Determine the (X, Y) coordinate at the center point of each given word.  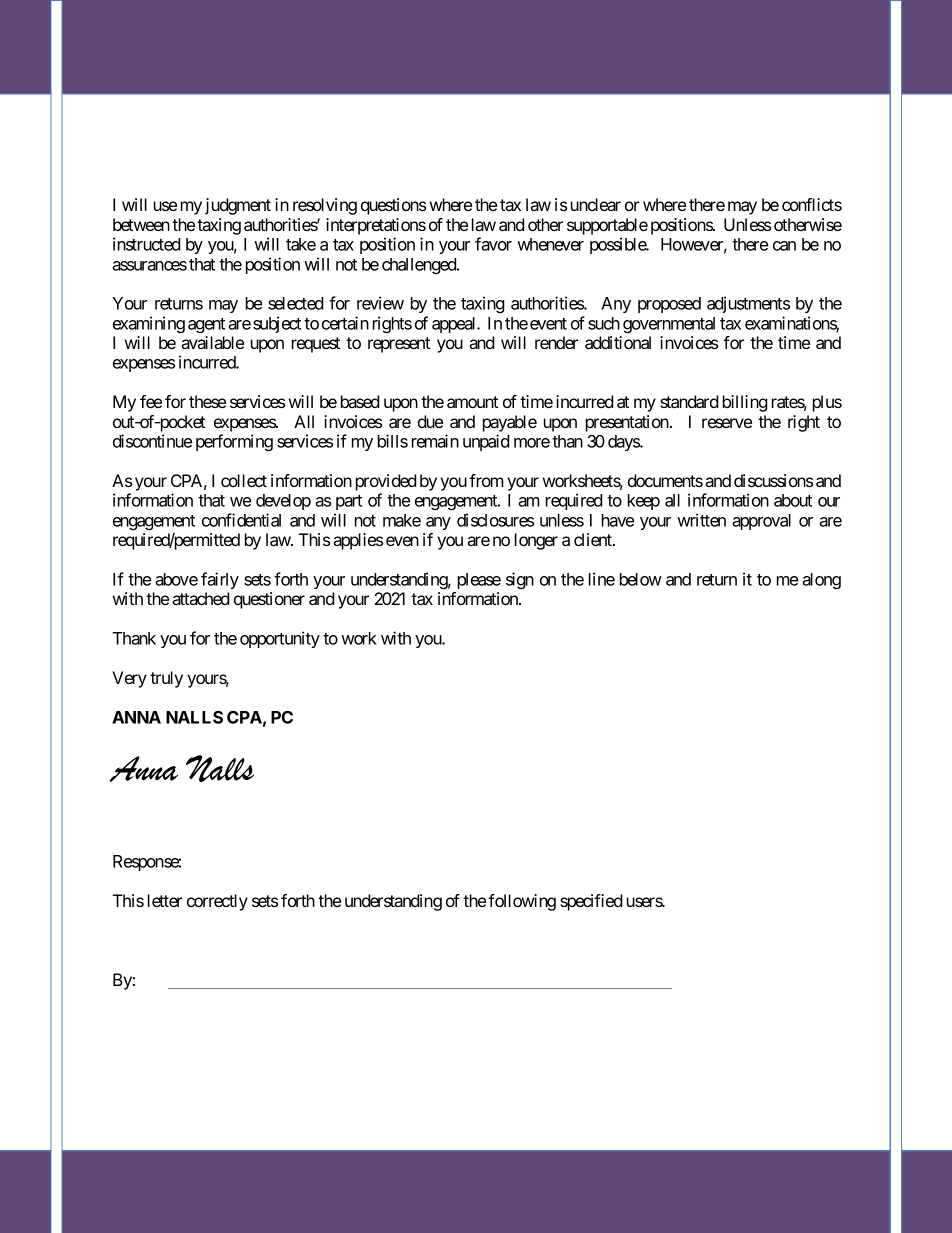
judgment (238, 206)
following (522, 902)
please (479, 581)
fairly (220, 580)
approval (761, 522)
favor (493, 244)
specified (591, 902)
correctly (217, 902)
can (784, 246)
